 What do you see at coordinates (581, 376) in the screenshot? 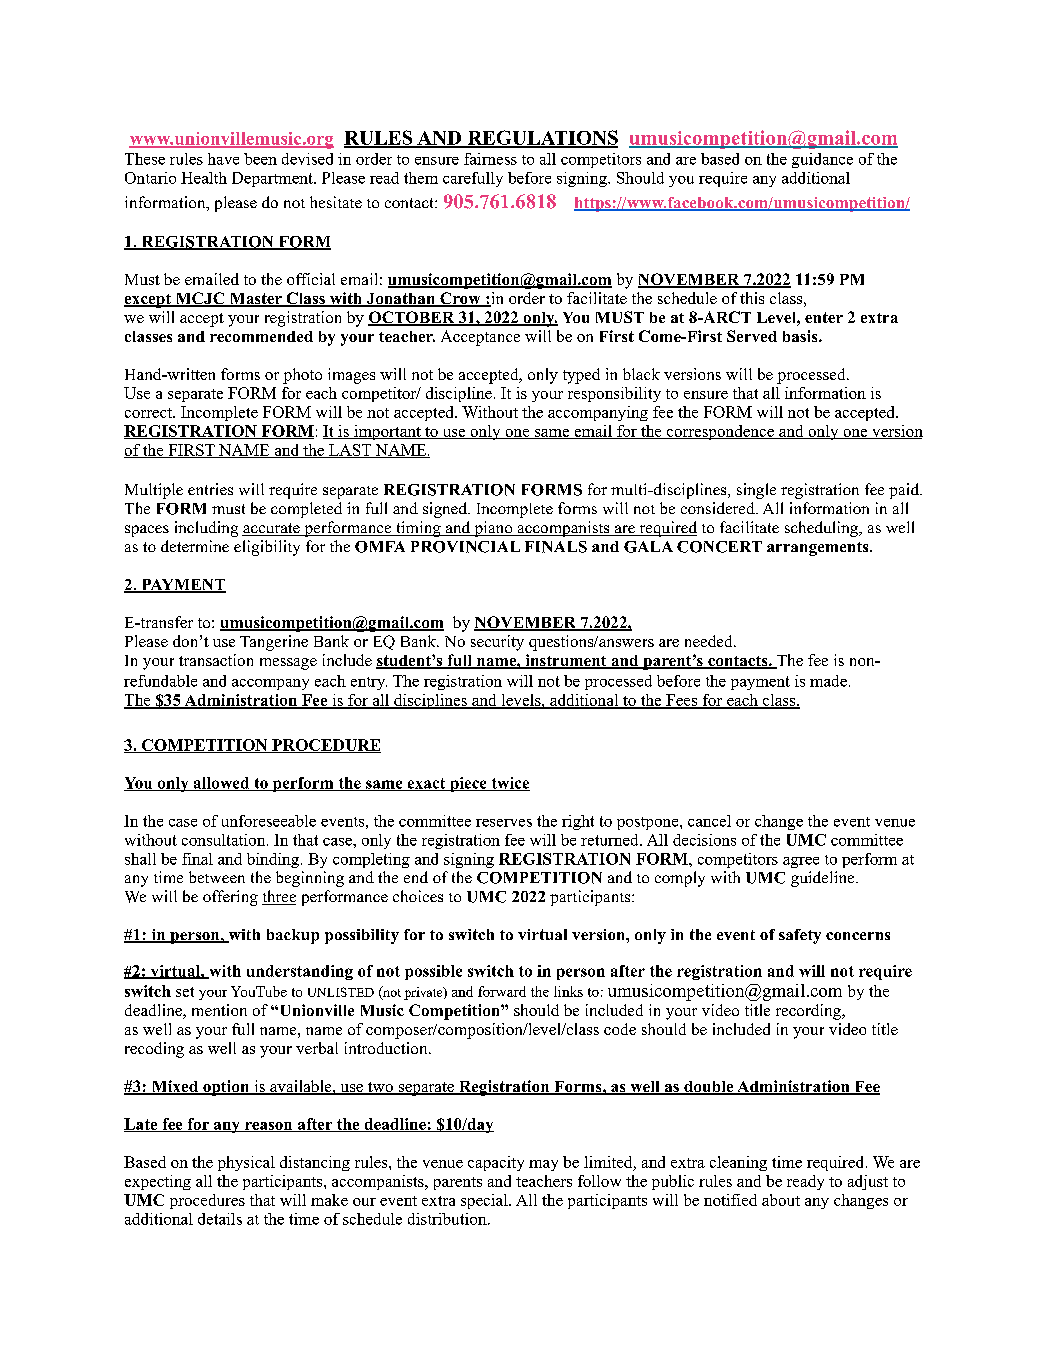
I see `typed` at bounding box center [581, 376].
